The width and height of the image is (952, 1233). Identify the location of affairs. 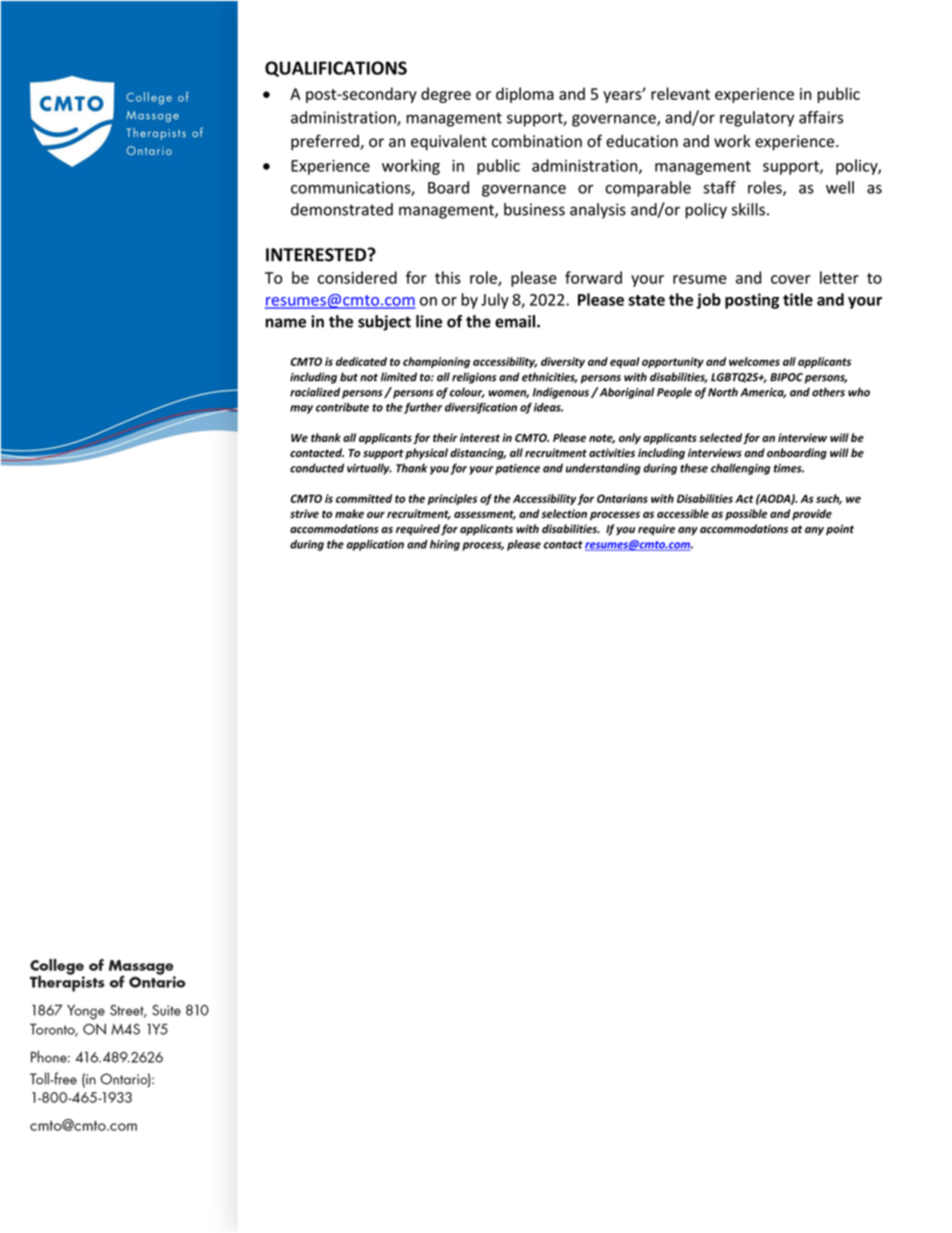
(821, 117).
